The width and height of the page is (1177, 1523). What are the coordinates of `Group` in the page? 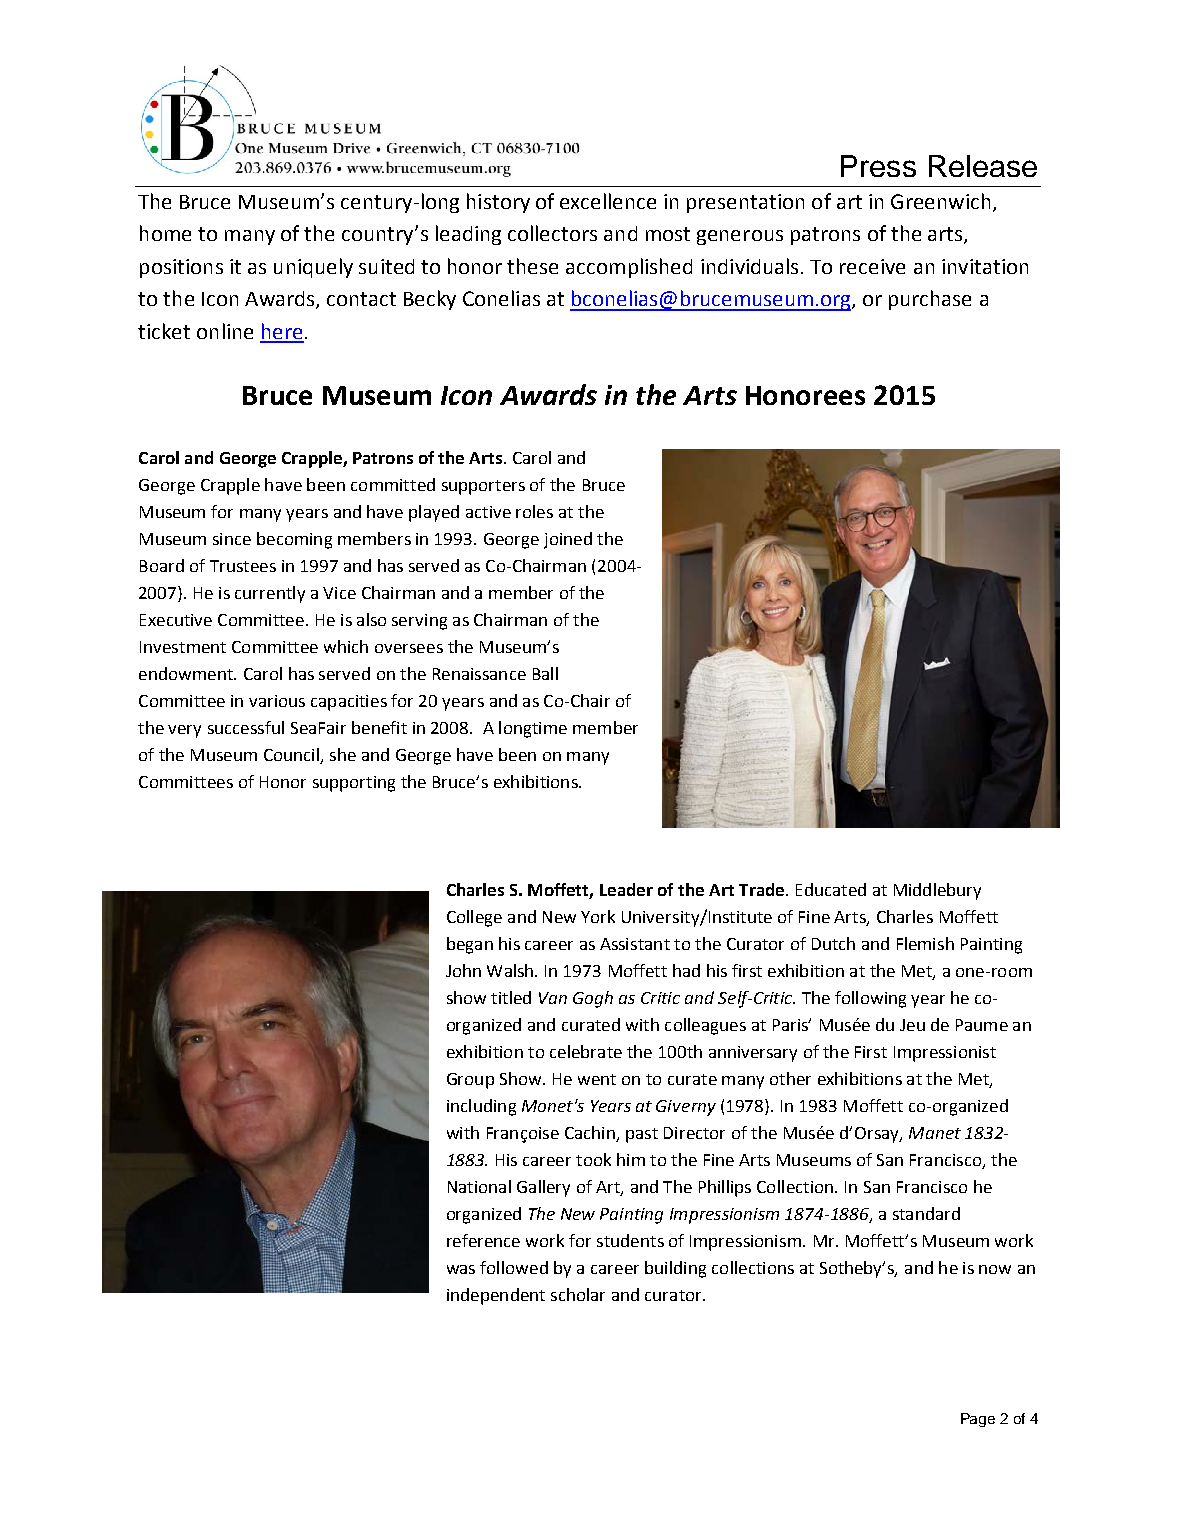 It's located at (470, 1081).
